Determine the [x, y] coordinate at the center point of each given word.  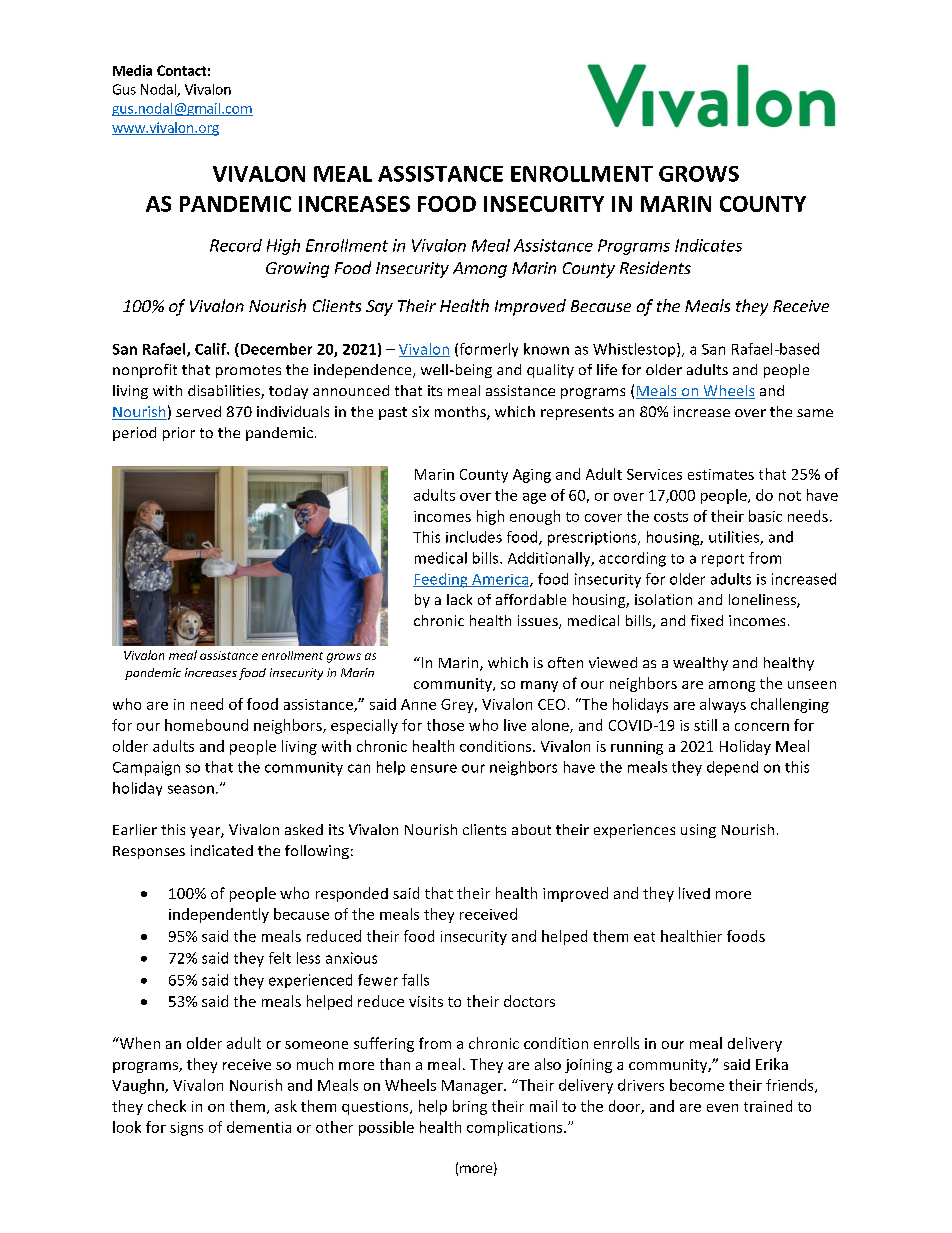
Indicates [708, 245]
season [191, 789]
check [167, 1106]
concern [762, 727]
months [461, 413]
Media [132, 70]
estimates [721, 474]
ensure [434, 768]
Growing [297, 270]
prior [179, 434]
